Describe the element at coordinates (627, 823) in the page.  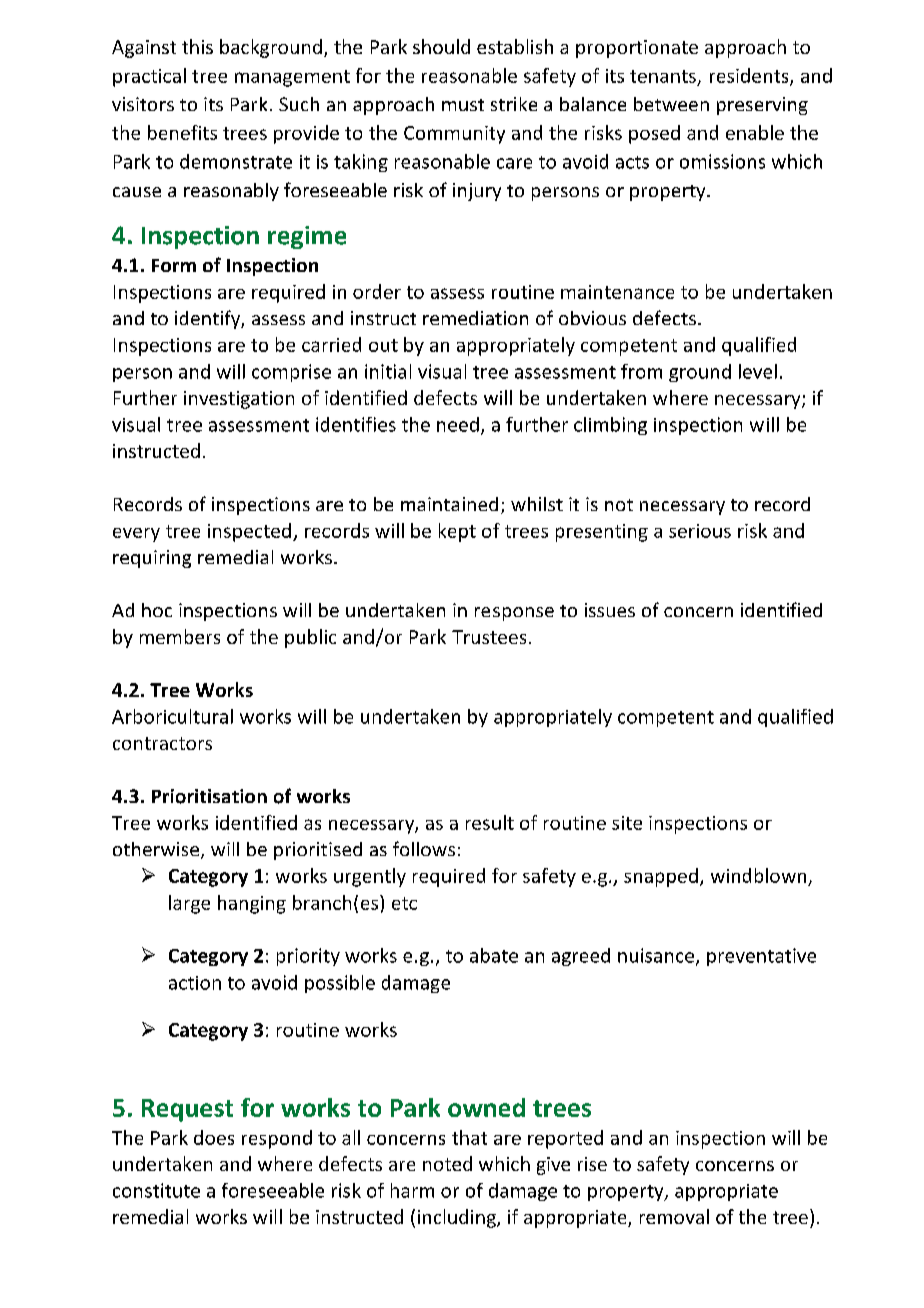
I see `site` at that location.
